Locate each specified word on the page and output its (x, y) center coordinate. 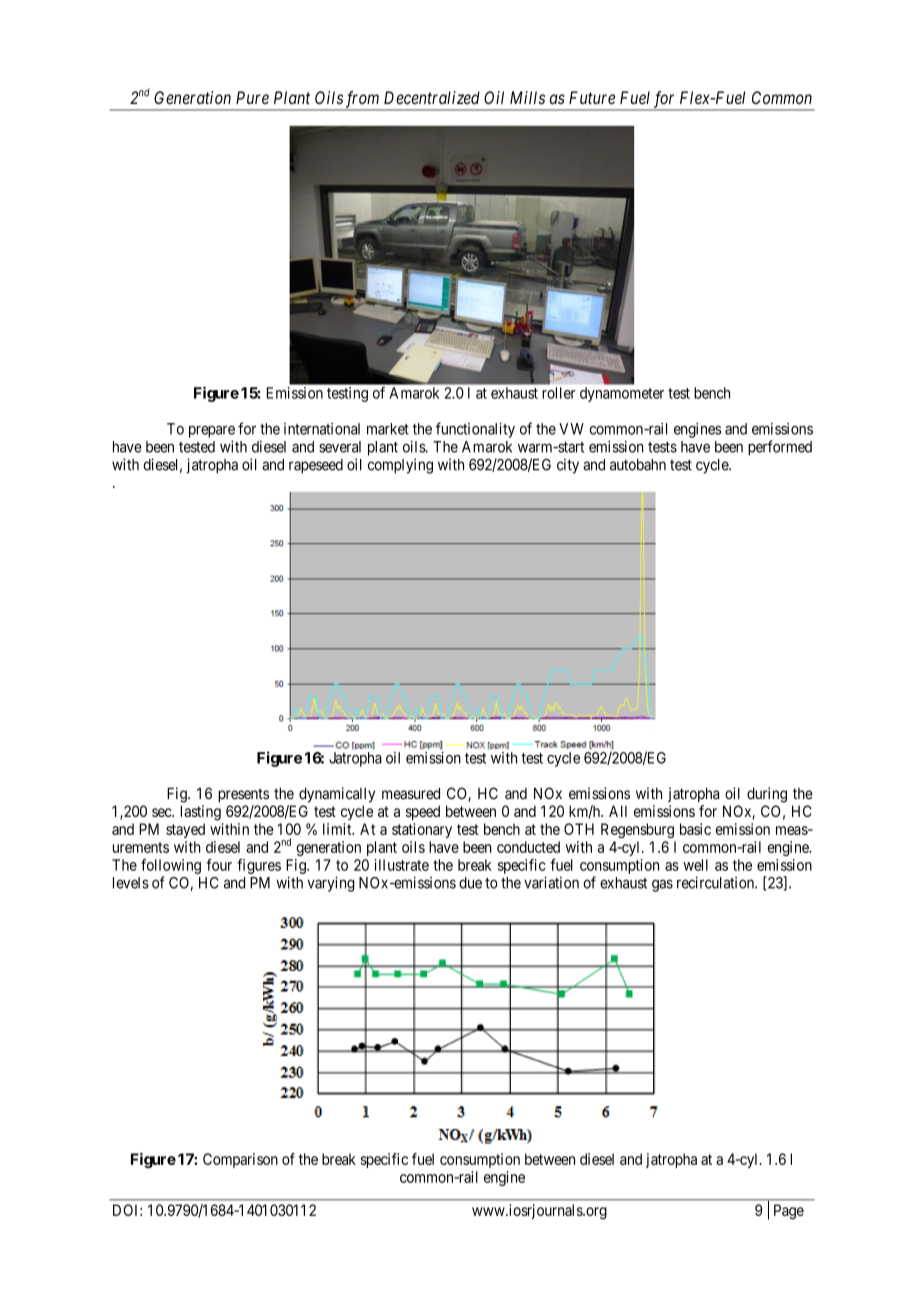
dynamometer (622, 394)
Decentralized (432, 97)
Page (789, 1212)
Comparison (240, 1160)
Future (592, 97)
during (767, 795)
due (470, 883)
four (219, 865)
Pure (252, 97)
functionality (475, 430)
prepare (212, 432)
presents (243, 795)
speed (423, 812)
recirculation (716, 882)
